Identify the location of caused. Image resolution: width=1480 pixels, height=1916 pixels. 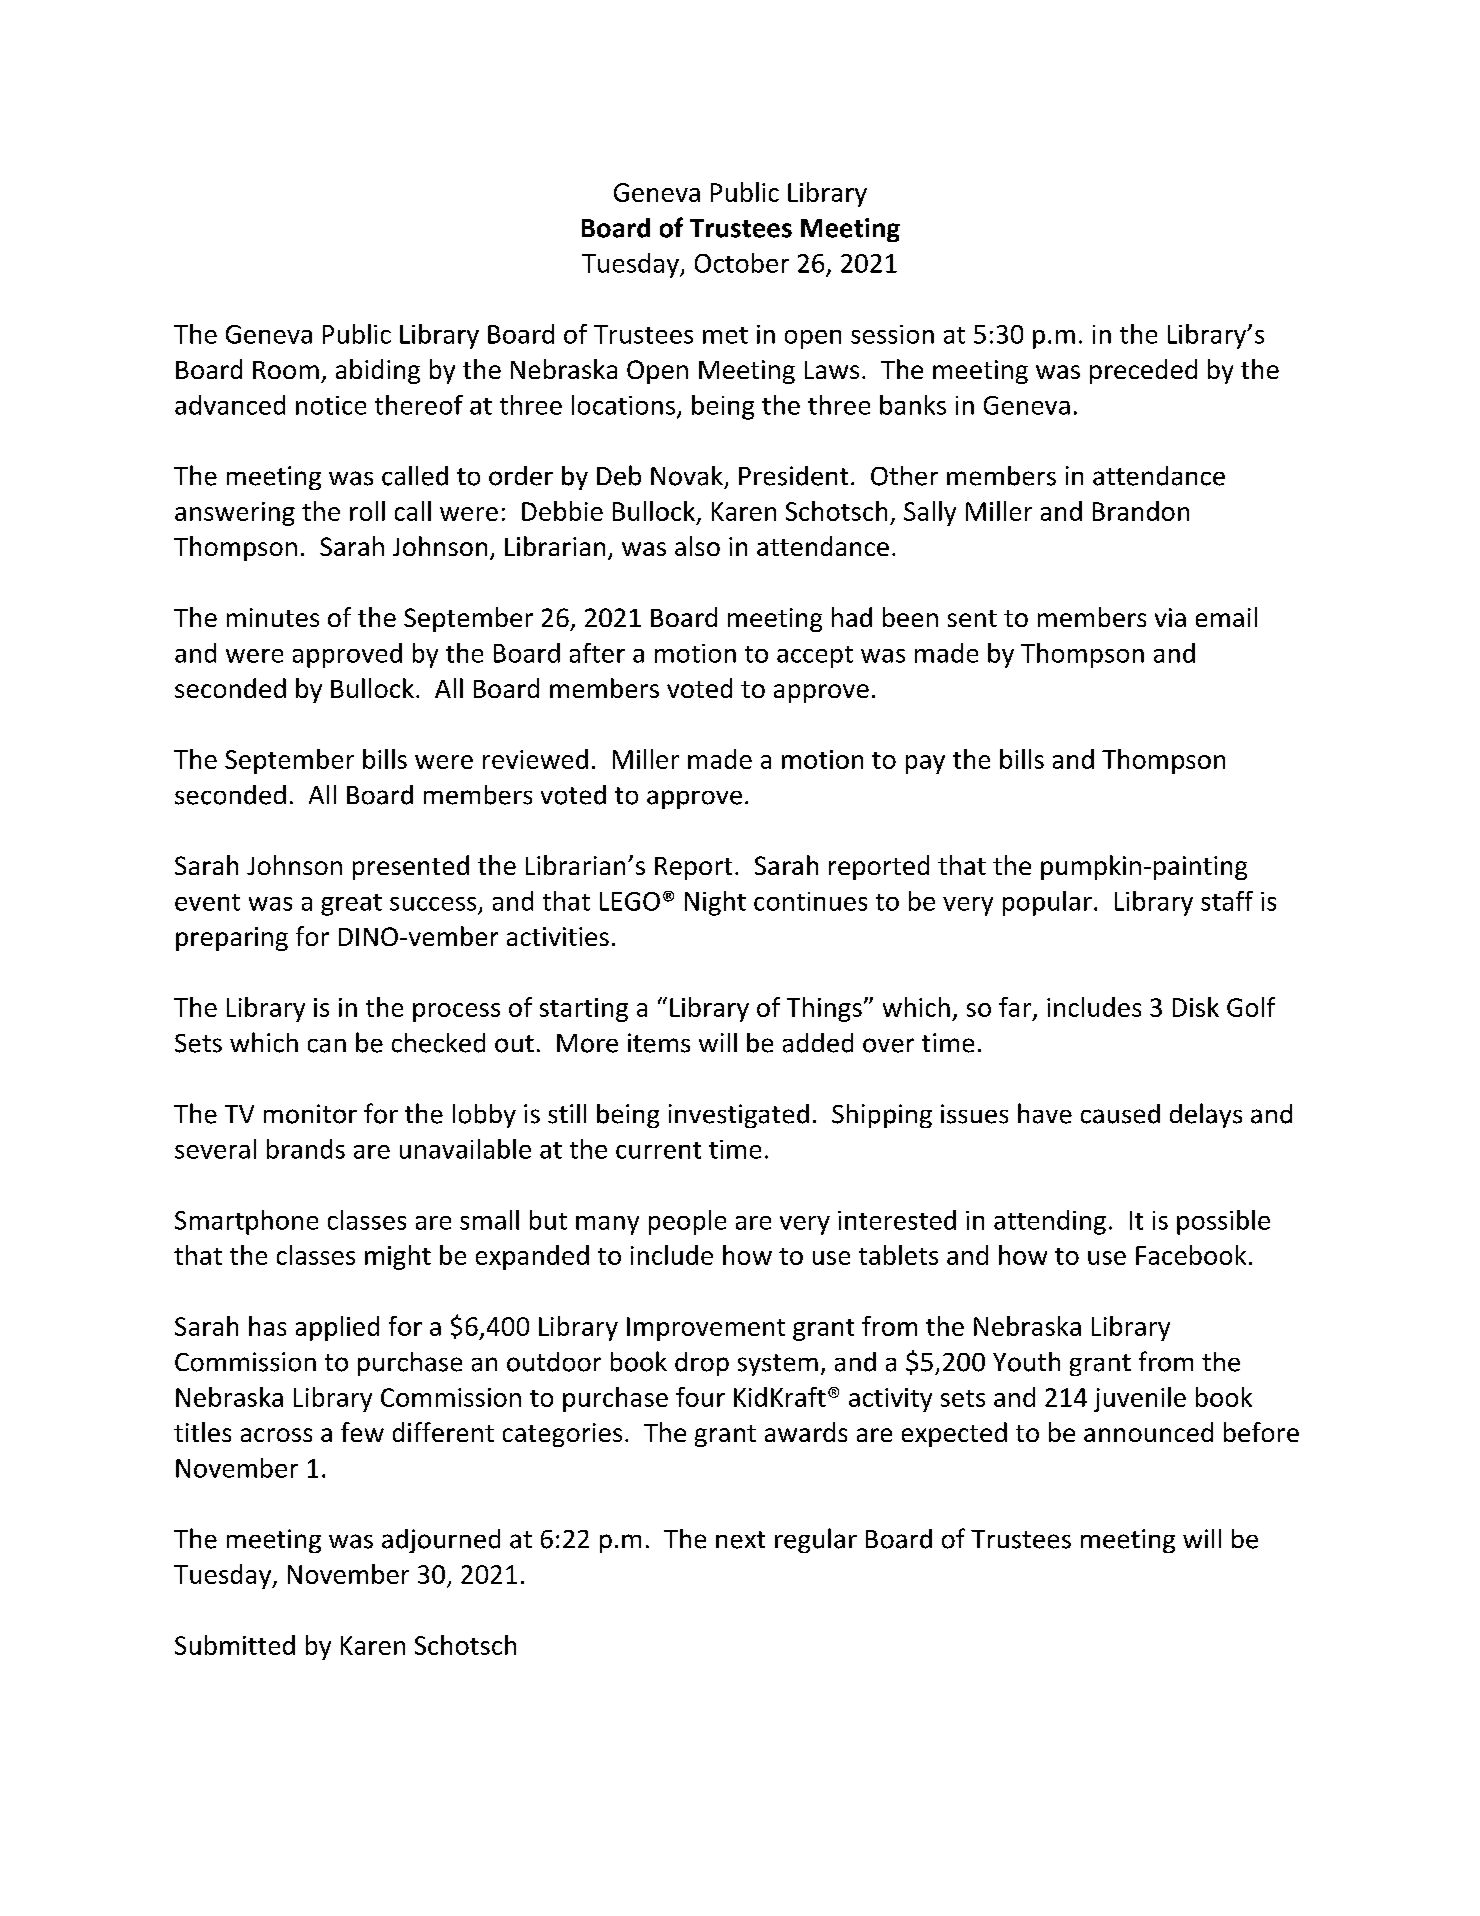
(1120, 1114).
